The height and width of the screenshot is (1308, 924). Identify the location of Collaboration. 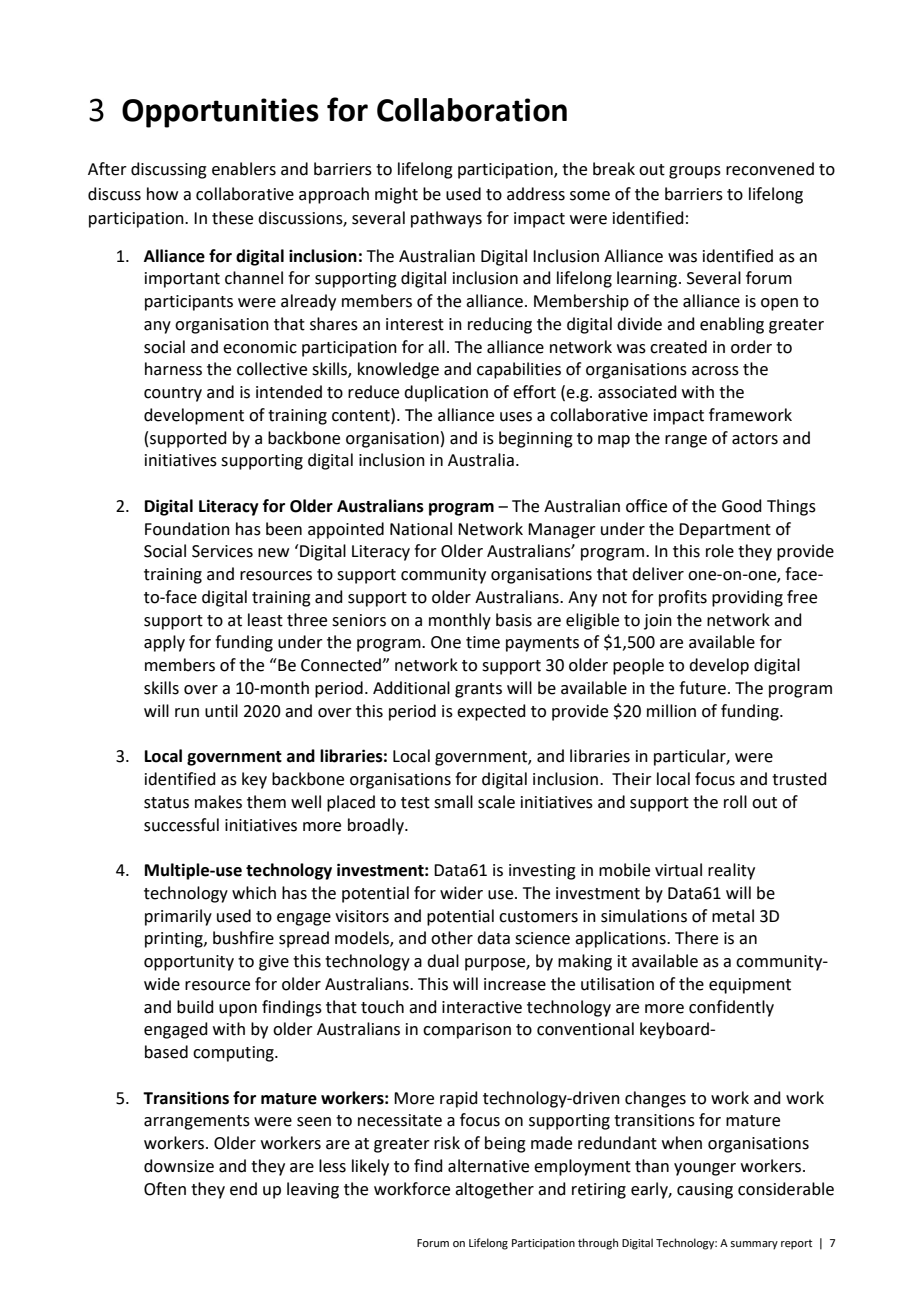
(472, 110).
